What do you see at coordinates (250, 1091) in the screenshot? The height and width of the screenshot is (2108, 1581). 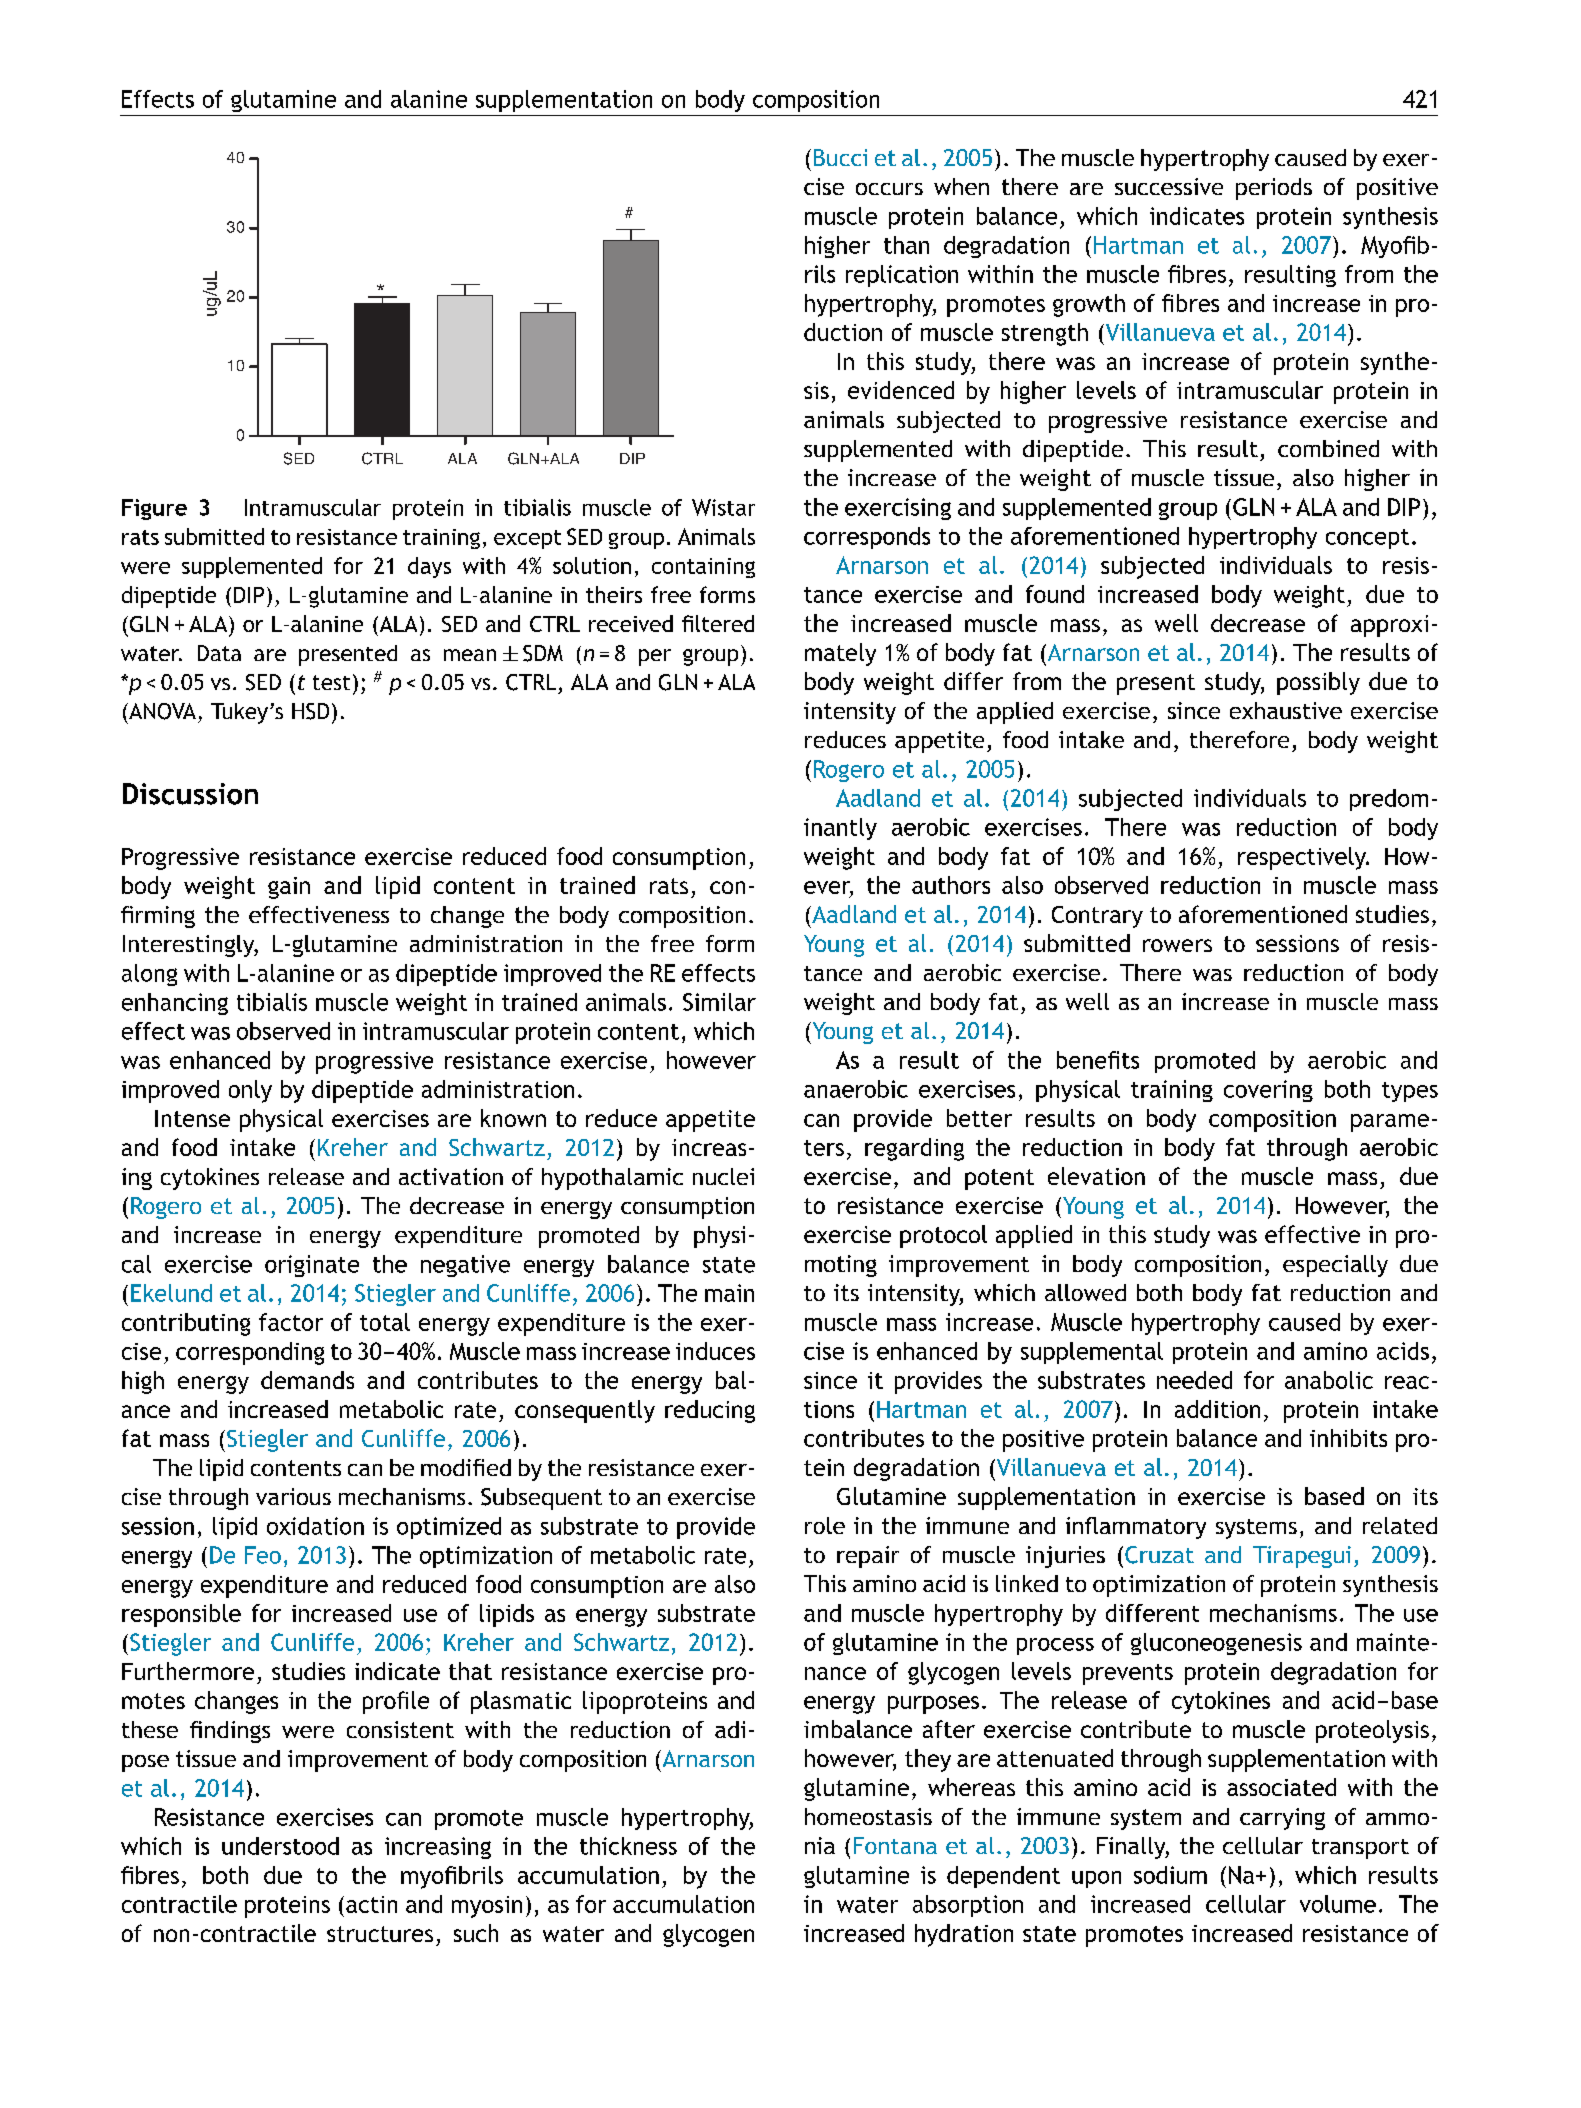 I see `only` at bounding box center [250, 1091].
